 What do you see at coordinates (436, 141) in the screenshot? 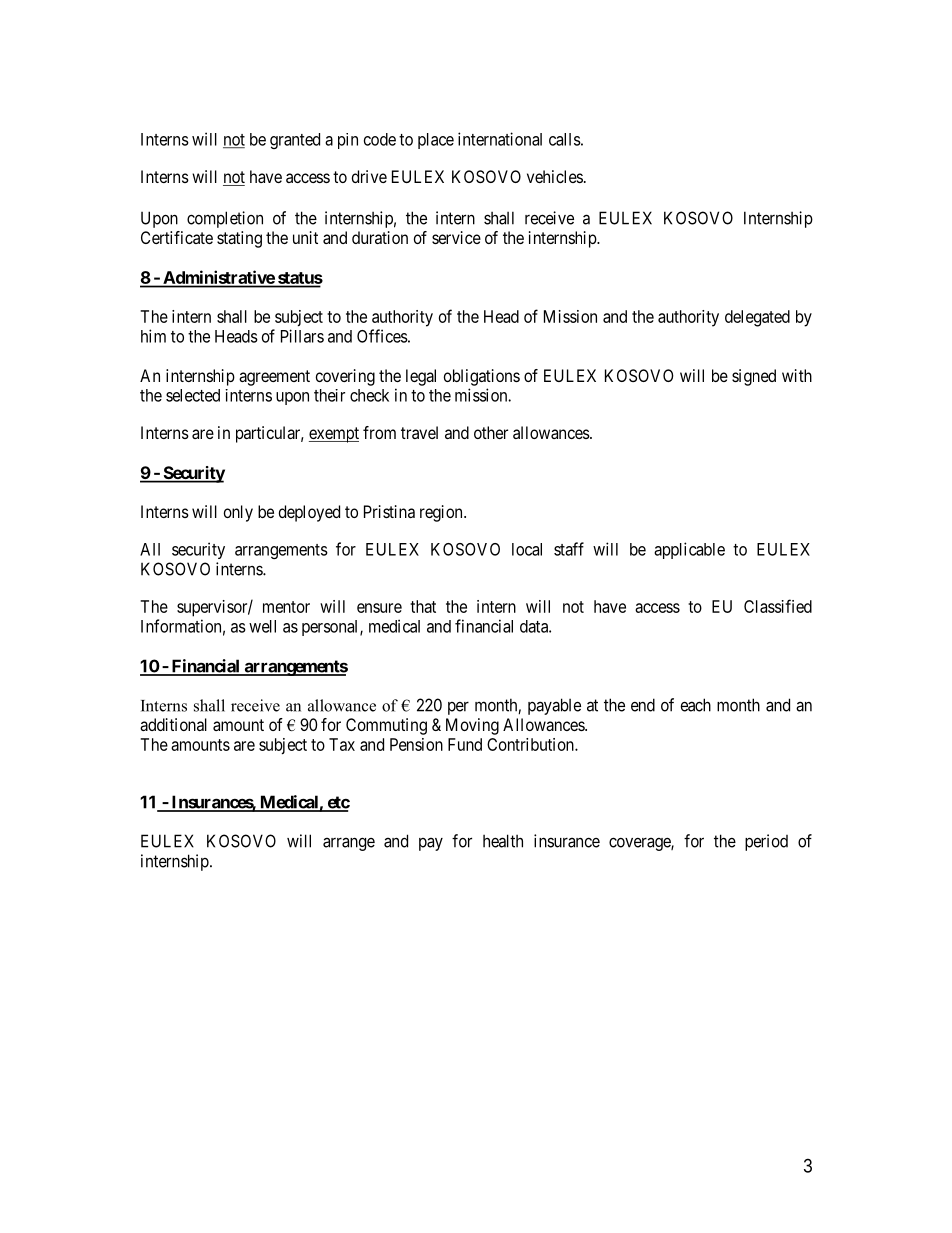
I see `place` at bounding box center [436, 141].
